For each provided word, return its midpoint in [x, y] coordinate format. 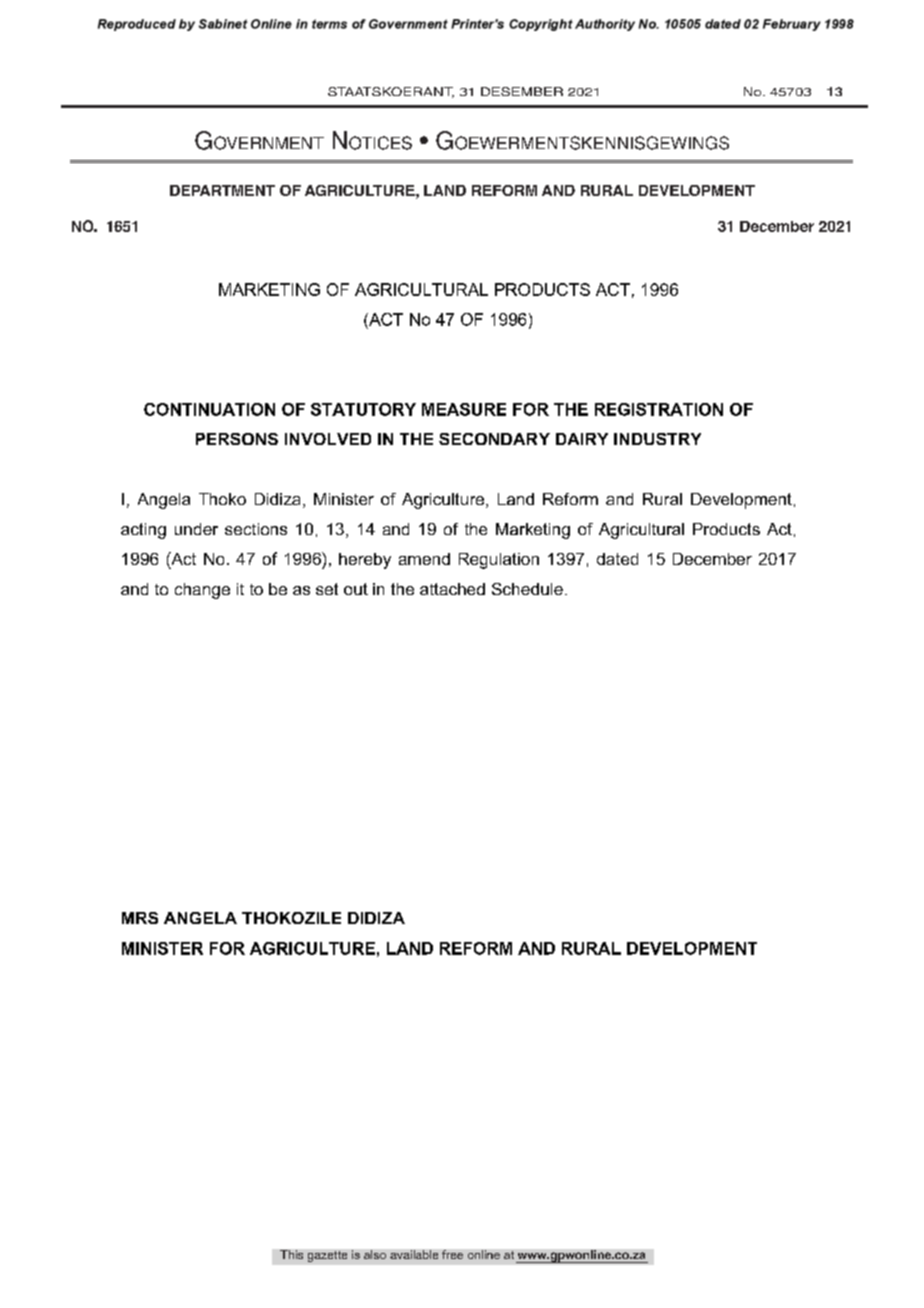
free [452, 1254]
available [414, 1254]
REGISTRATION [659, 409]
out [356, 589]
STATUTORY [363, 409]
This [291, 1254]
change [202, 591]
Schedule [527, 589]
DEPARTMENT [222, 190]
